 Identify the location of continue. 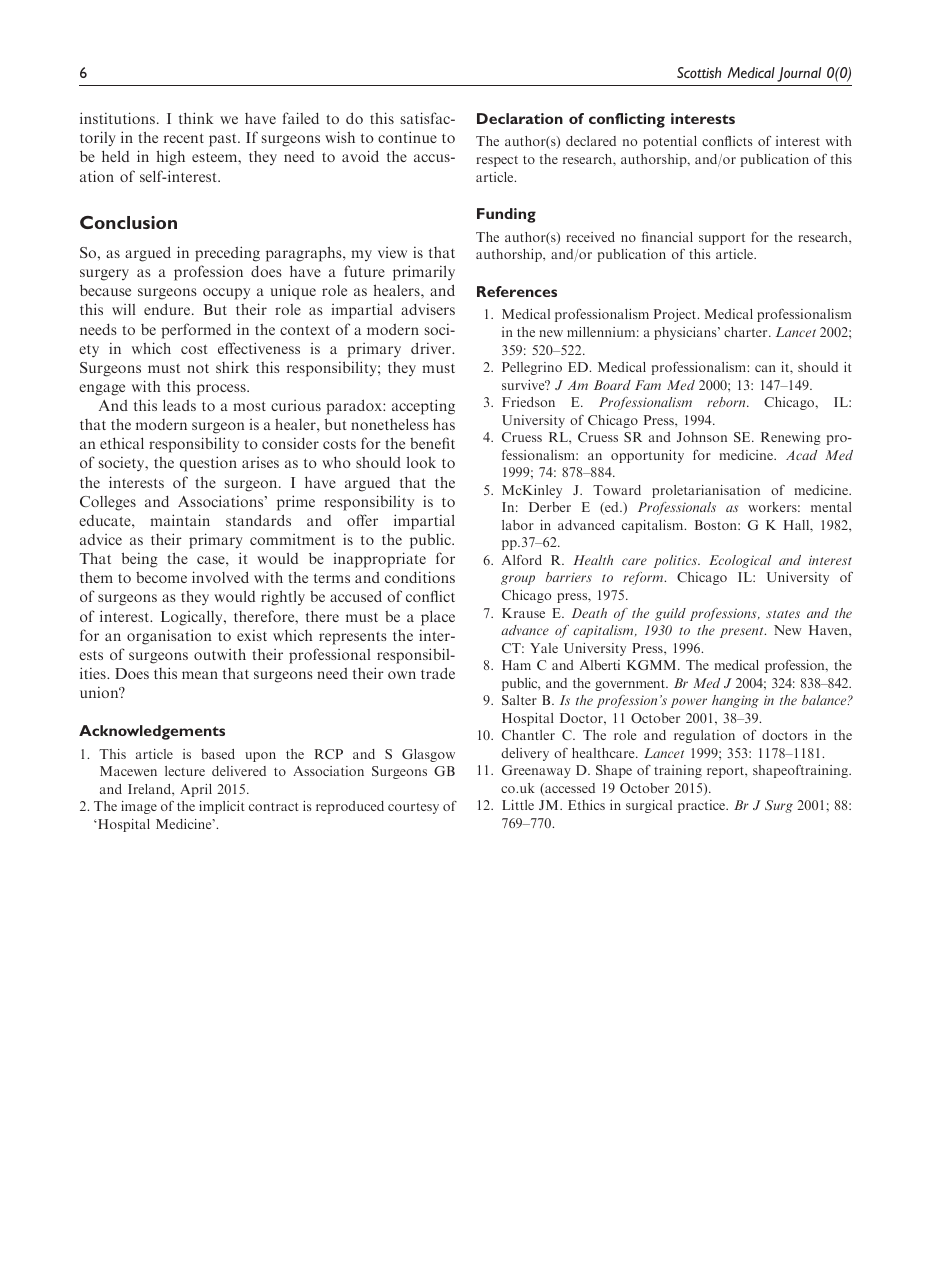
(407, 137).
